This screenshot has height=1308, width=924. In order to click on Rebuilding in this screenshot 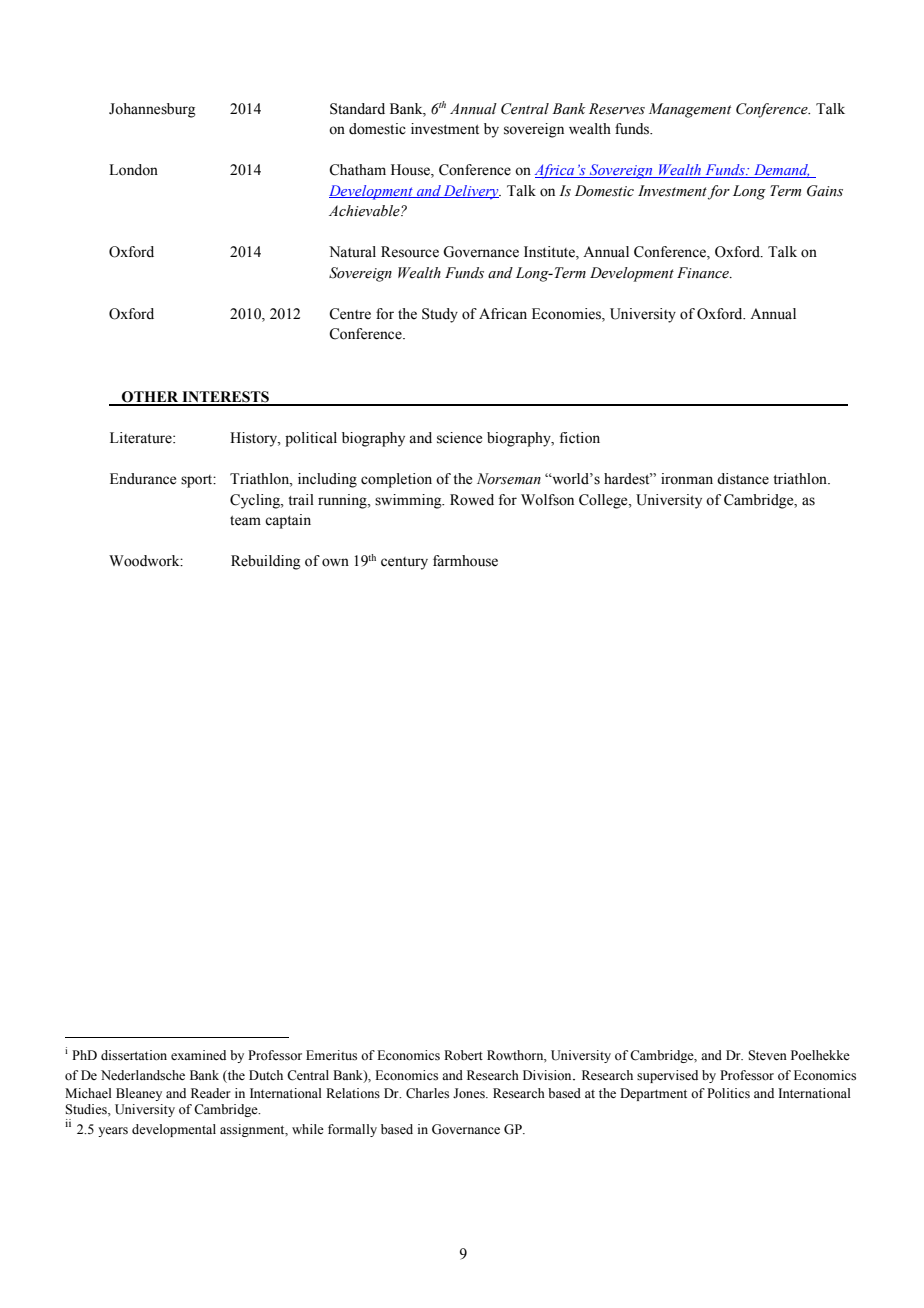, I will do `click(266, 562)`.
